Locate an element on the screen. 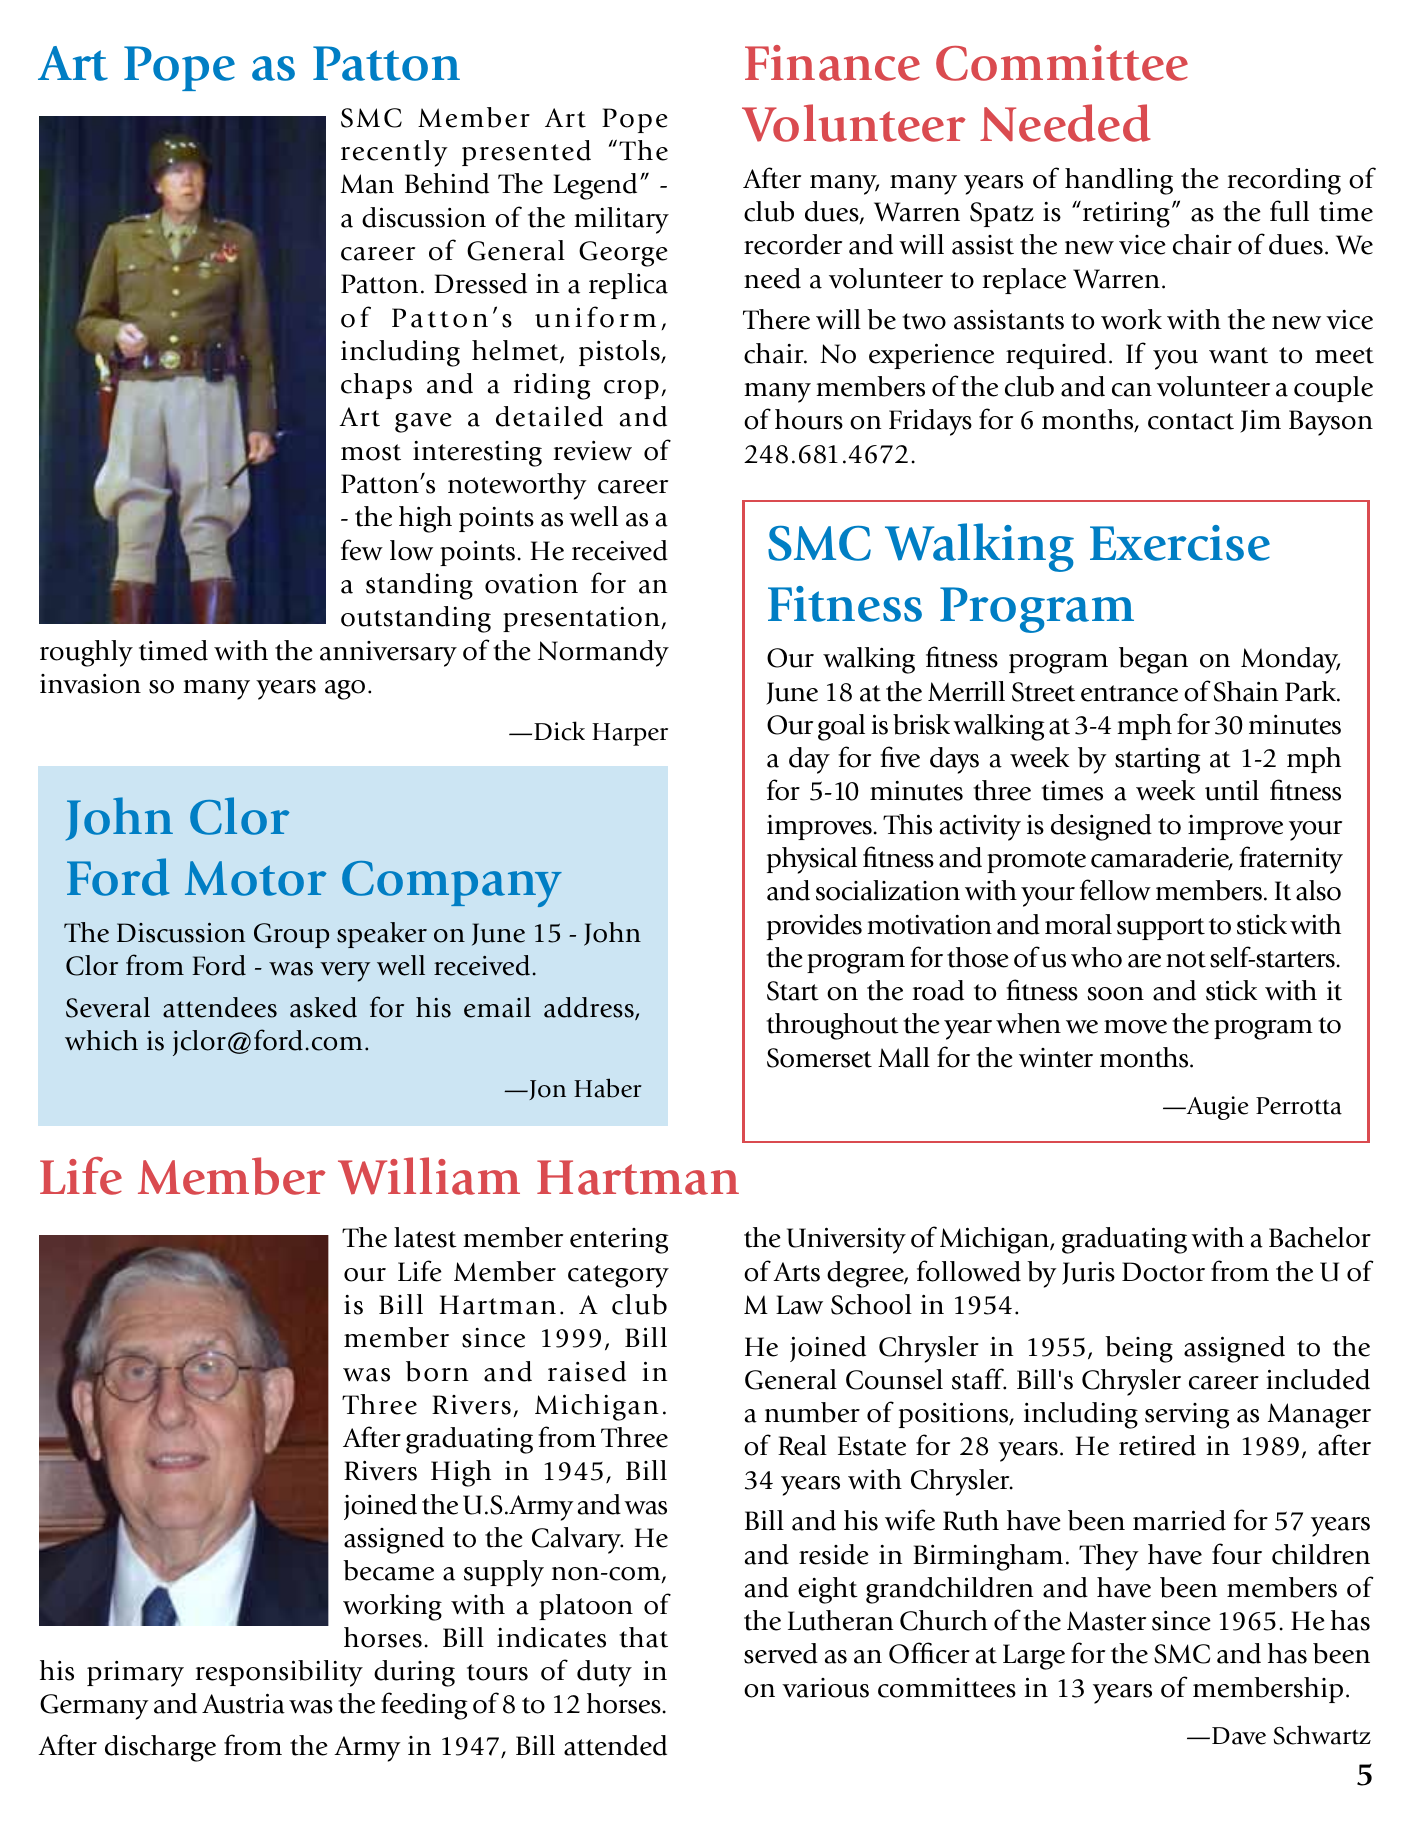  Finance is located at coordinates (832, 63).
